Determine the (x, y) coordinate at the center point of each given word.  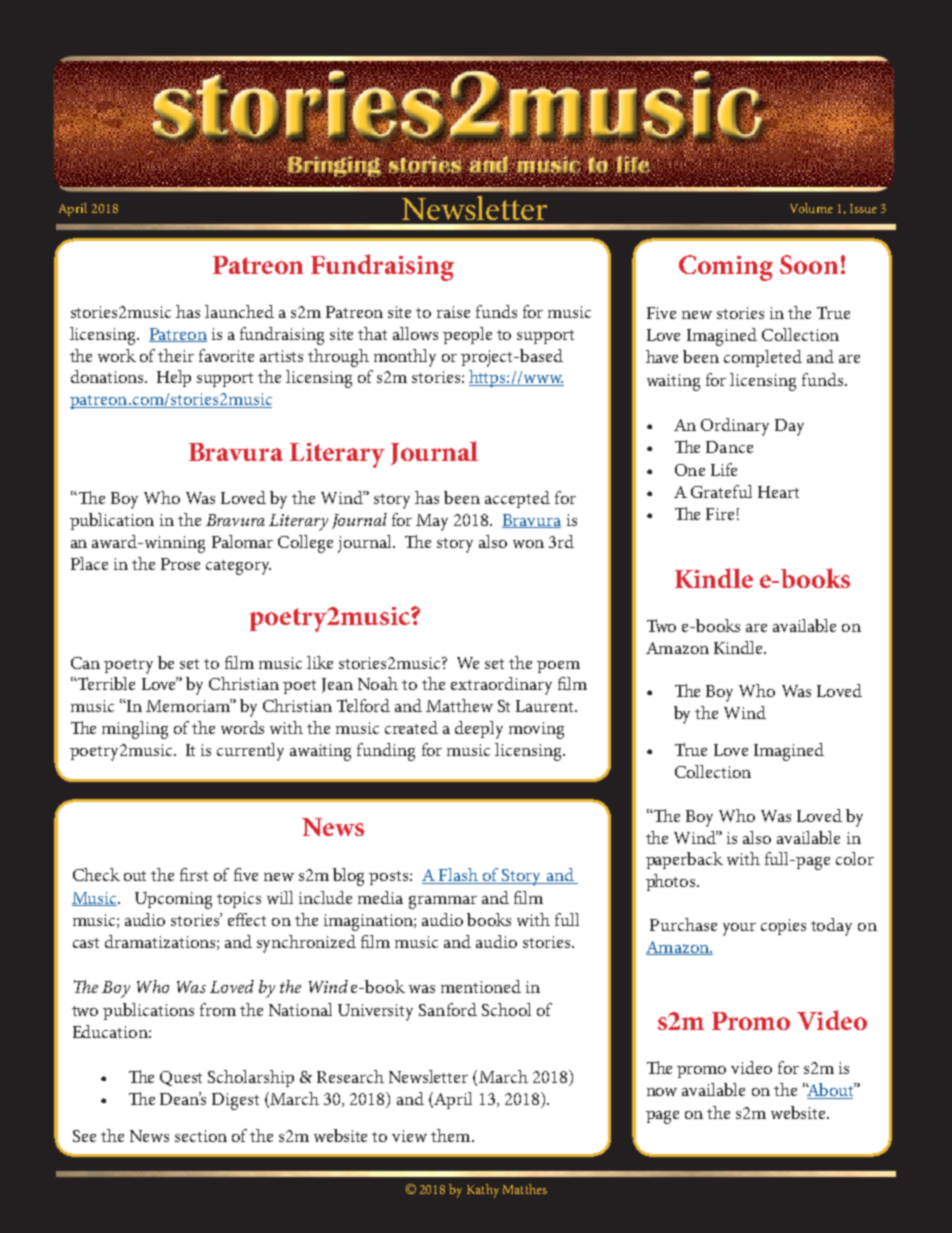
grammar (443, 902)
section (201, 1136)
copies (783, 927)
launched (239, 311)
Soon (809, 264)
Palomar (242, 541)
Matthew (459, 705)
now (662, 1092)
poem (558, 667)
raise (453, 312)
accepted (517, 499)
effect (247, 919)
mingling (135, 730)
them (452, 1135)
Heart (778, 492)
